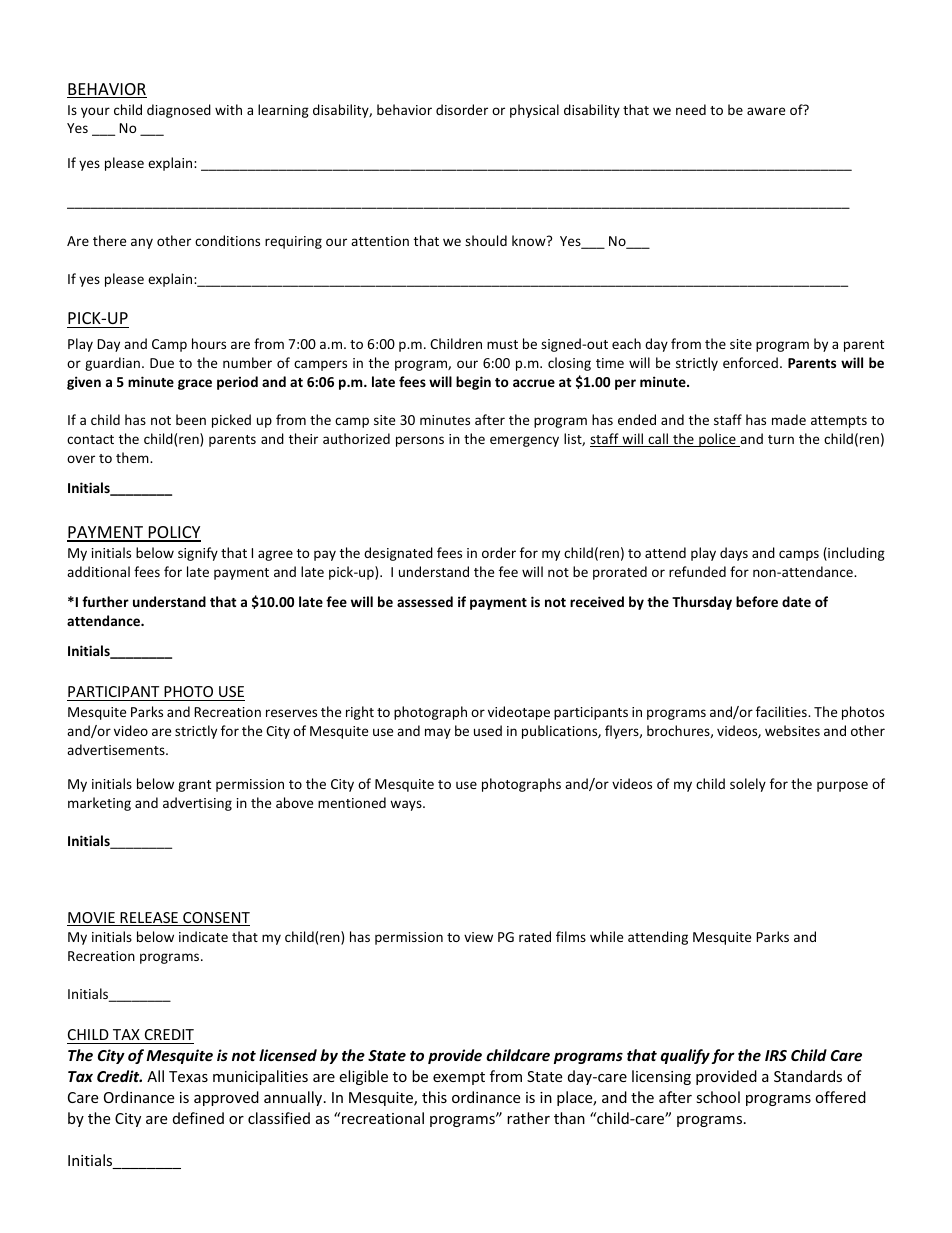 The image size is (952, 1233). What do you see at coordinates (534, 111) in the screenshot?
I see `physical` at bounding box center [534, 111].
